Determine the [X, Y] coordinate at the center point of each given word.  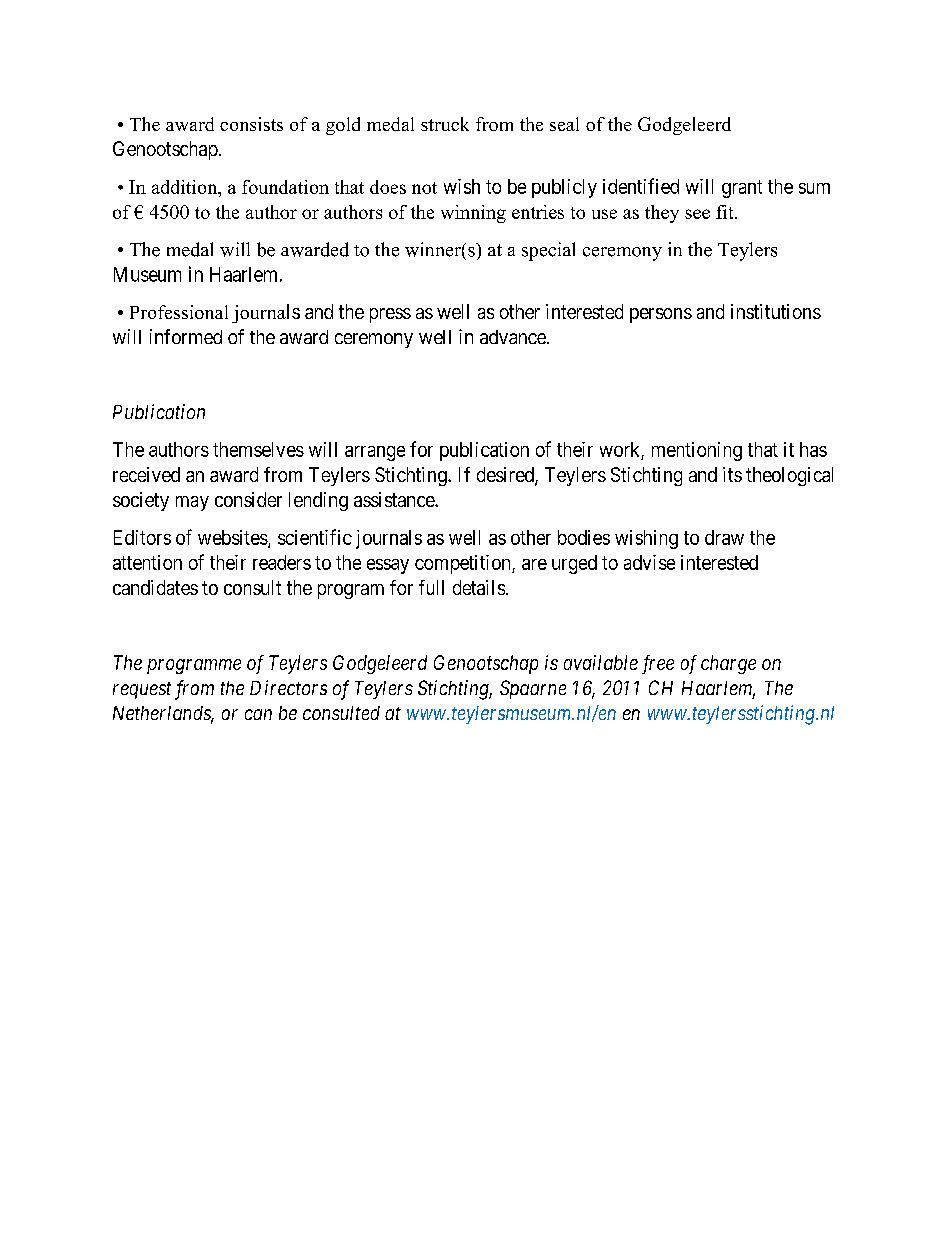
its [732, 474]
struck [445, 124]
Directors [288, 687]
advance [514, 337]
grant [742, 189]
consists [251, 124]
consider [248, 499]
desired [506, 476]
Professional [179, 312]
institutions [776, 311]
